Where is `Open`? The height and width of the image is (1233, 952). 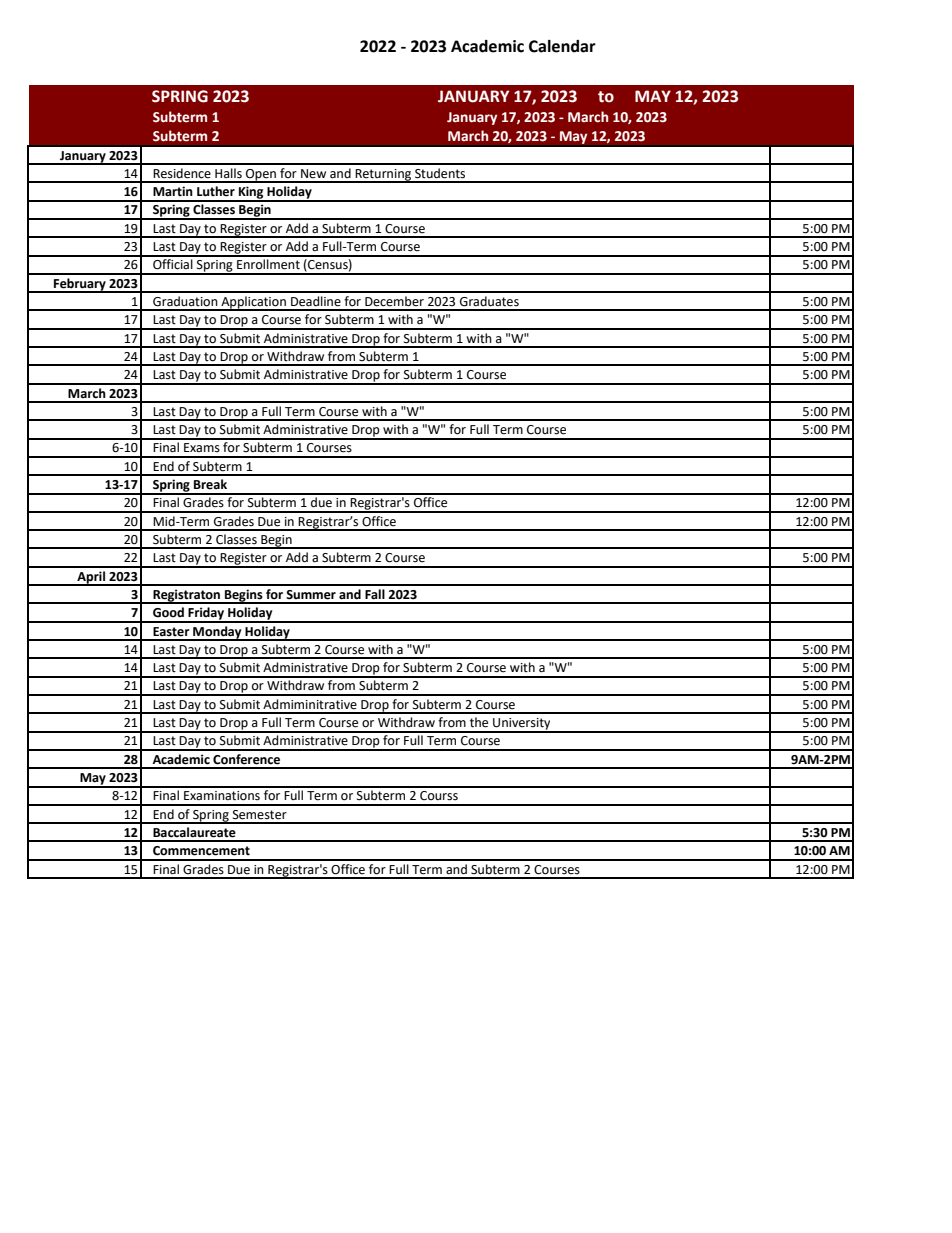
Open is located at coordinates (261, 176).
